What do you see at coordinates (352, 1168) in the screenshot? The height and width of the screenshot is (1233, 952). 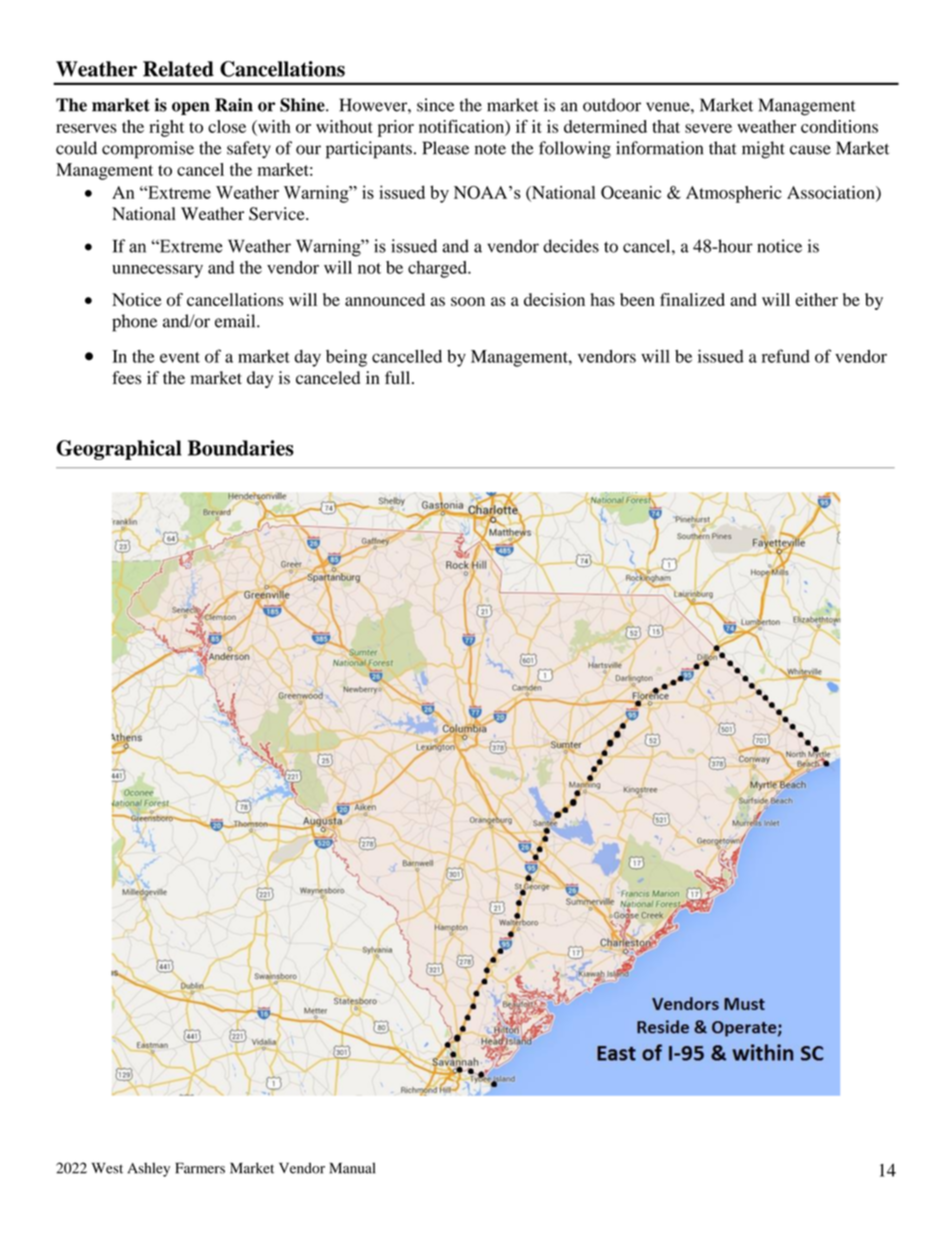 I see `Manual` at bounding box center [352, 1168].
